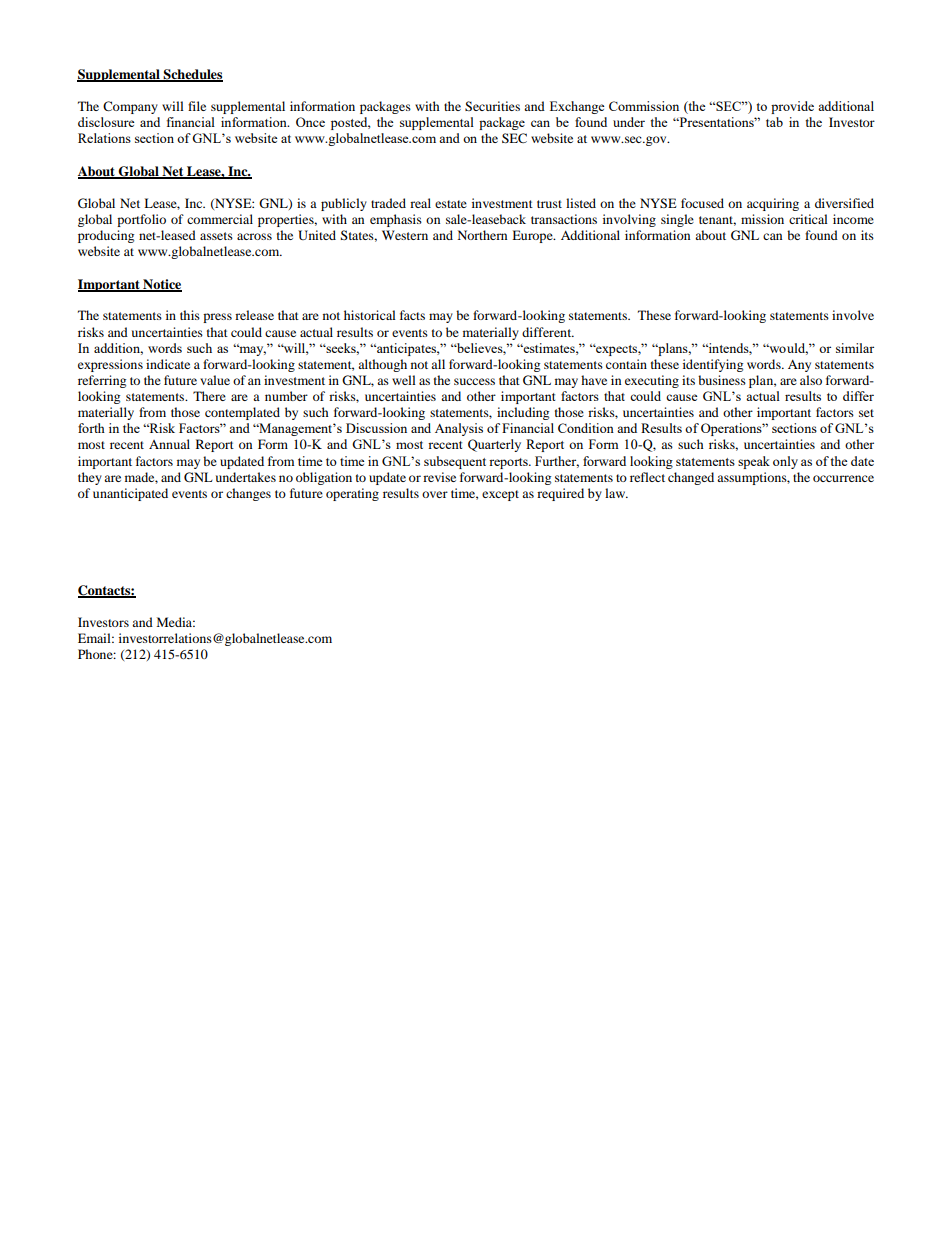 The height and width of the page is (1233, 952). Describe the element at coordinates (792, 107) in the page. I see `provide` at that location.
